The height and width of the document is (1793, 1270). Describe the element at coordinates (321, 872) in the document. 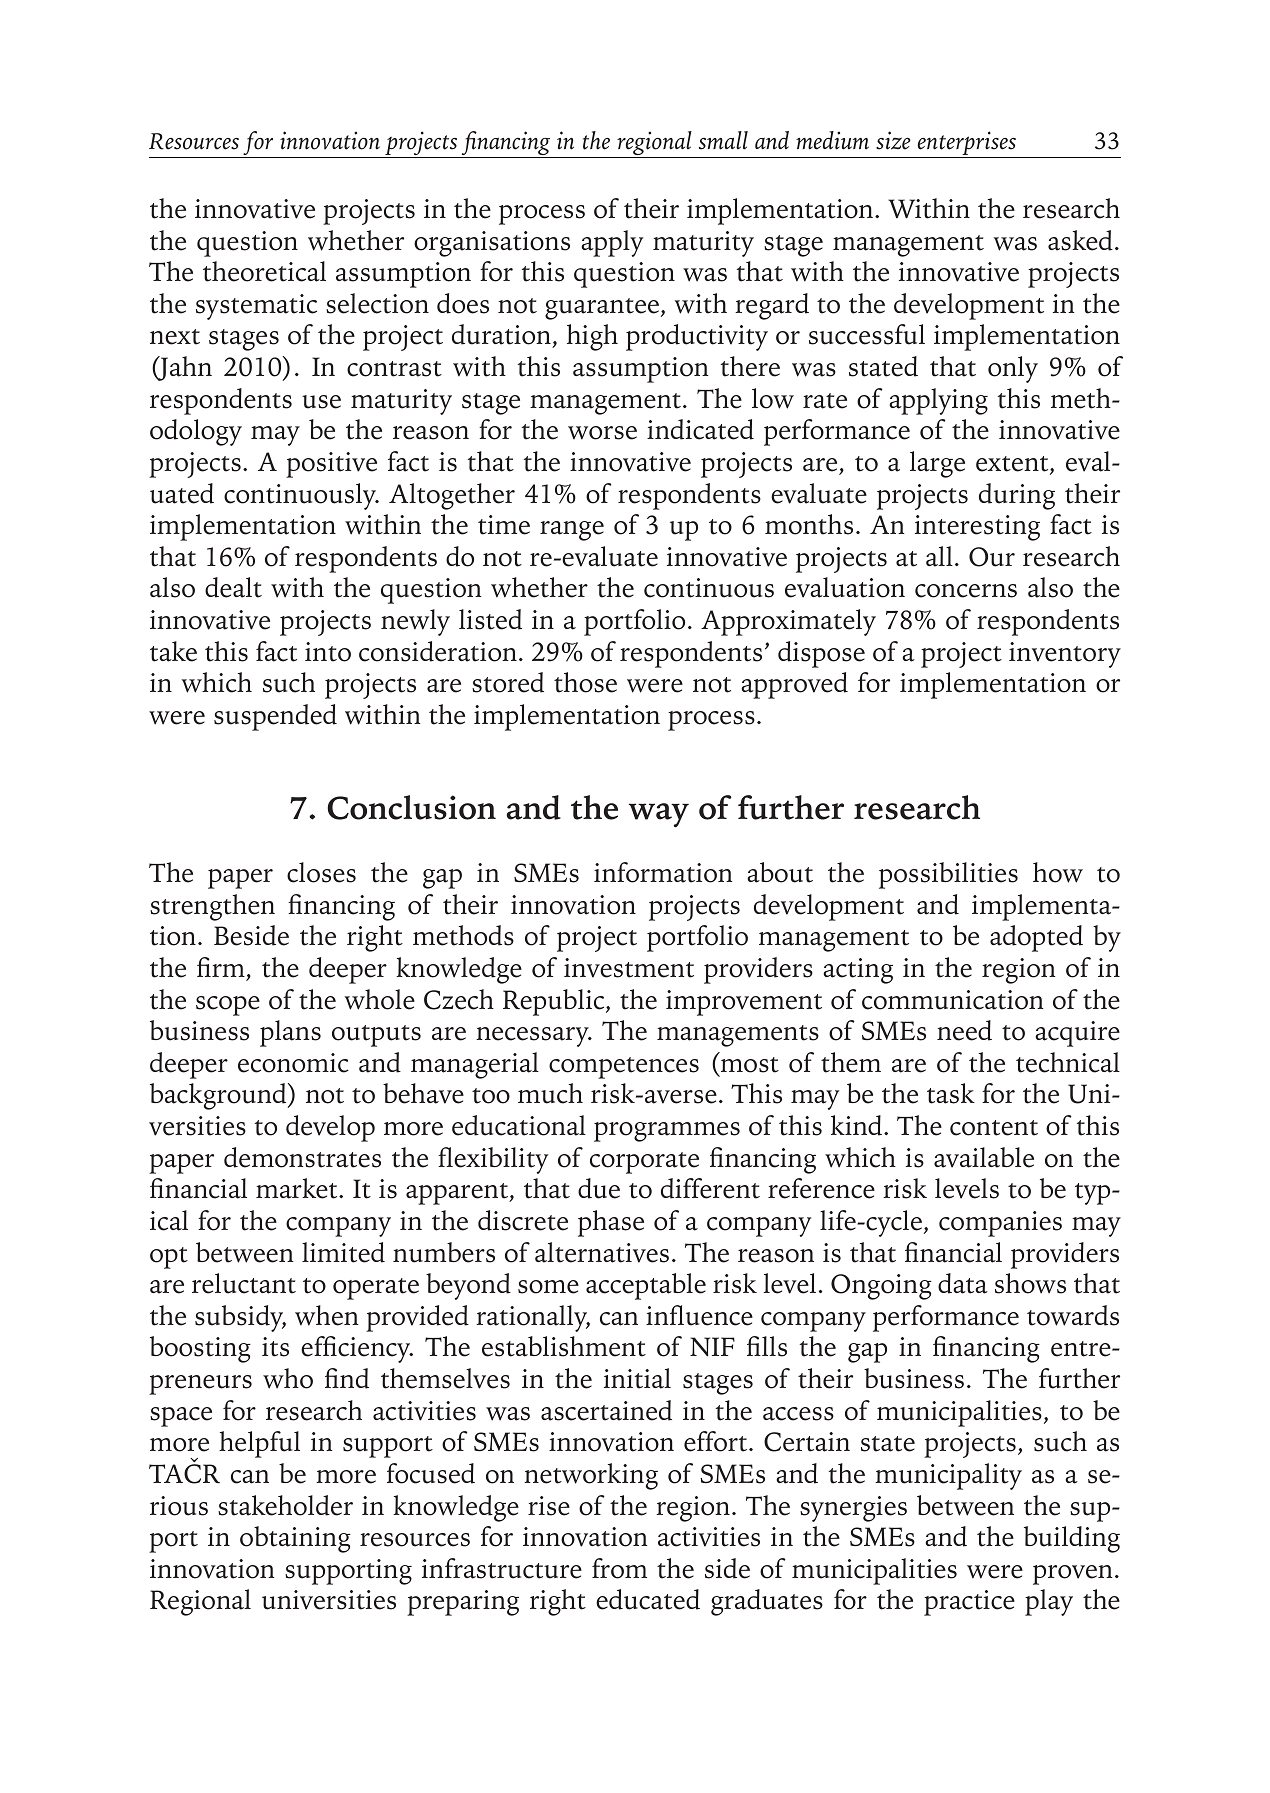

I see `closes` at that location.
